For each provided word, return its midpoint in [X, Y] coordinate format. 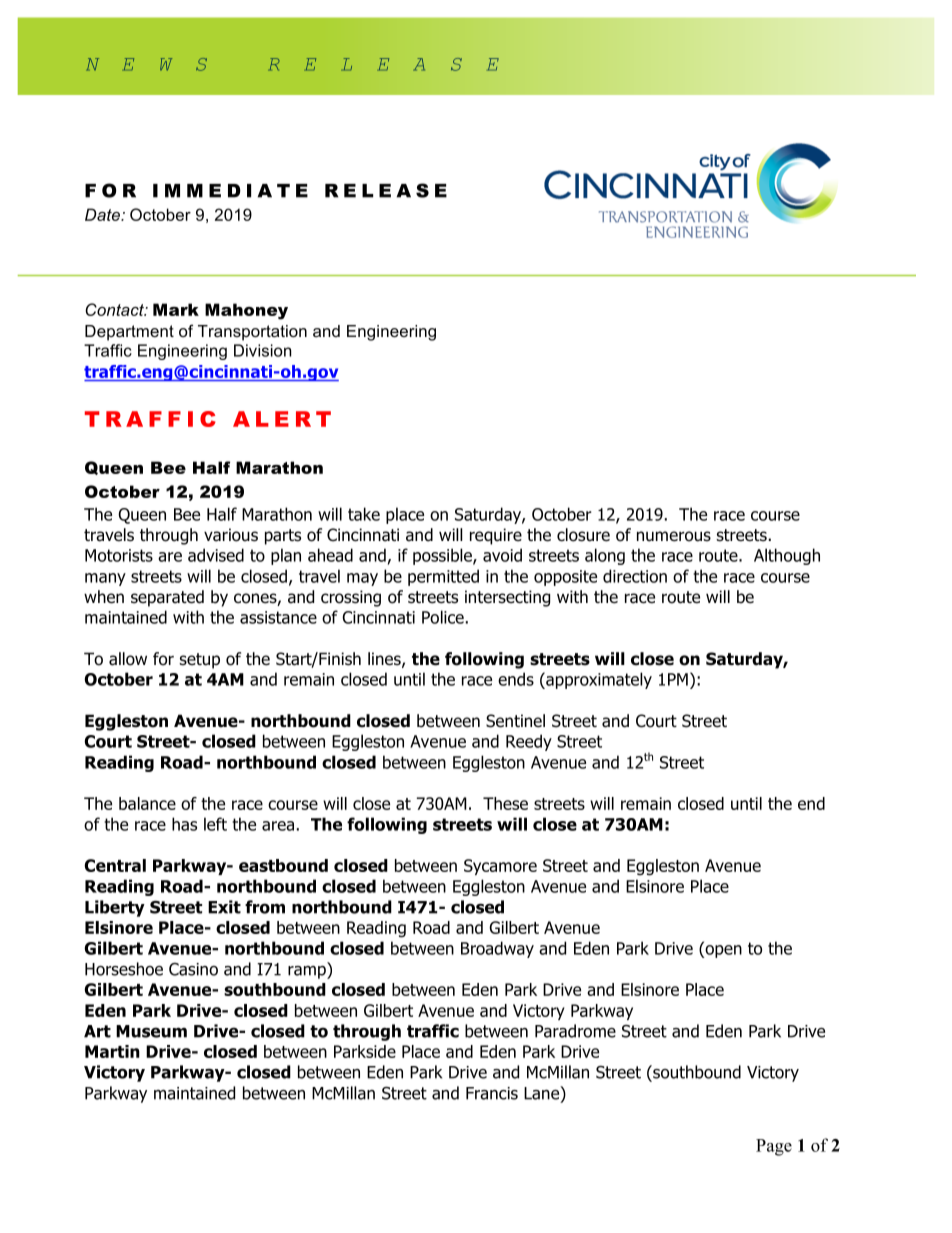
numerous [674, 536]
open [722, 951]
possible [443, 556]
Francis [492, 1093]
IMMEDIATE [230, 191]
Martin [112, 1051]
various [231, 535]
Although [787, 556]
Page [774, 1147]
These [505, 803]
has [184, 824]
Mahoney [246, 311]
